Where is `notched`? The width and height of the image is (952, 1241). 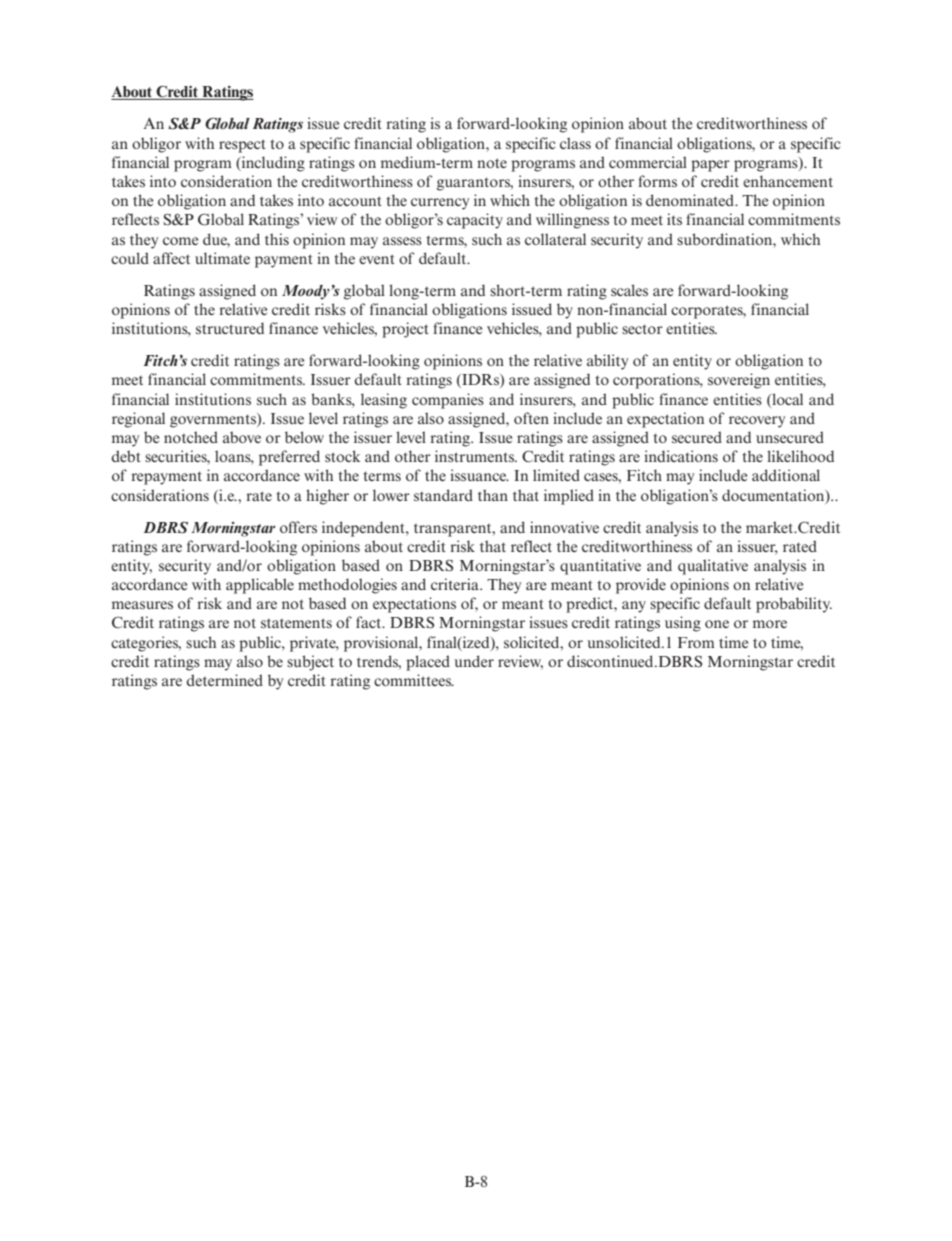
notched is located at coordinates (191, 437).
